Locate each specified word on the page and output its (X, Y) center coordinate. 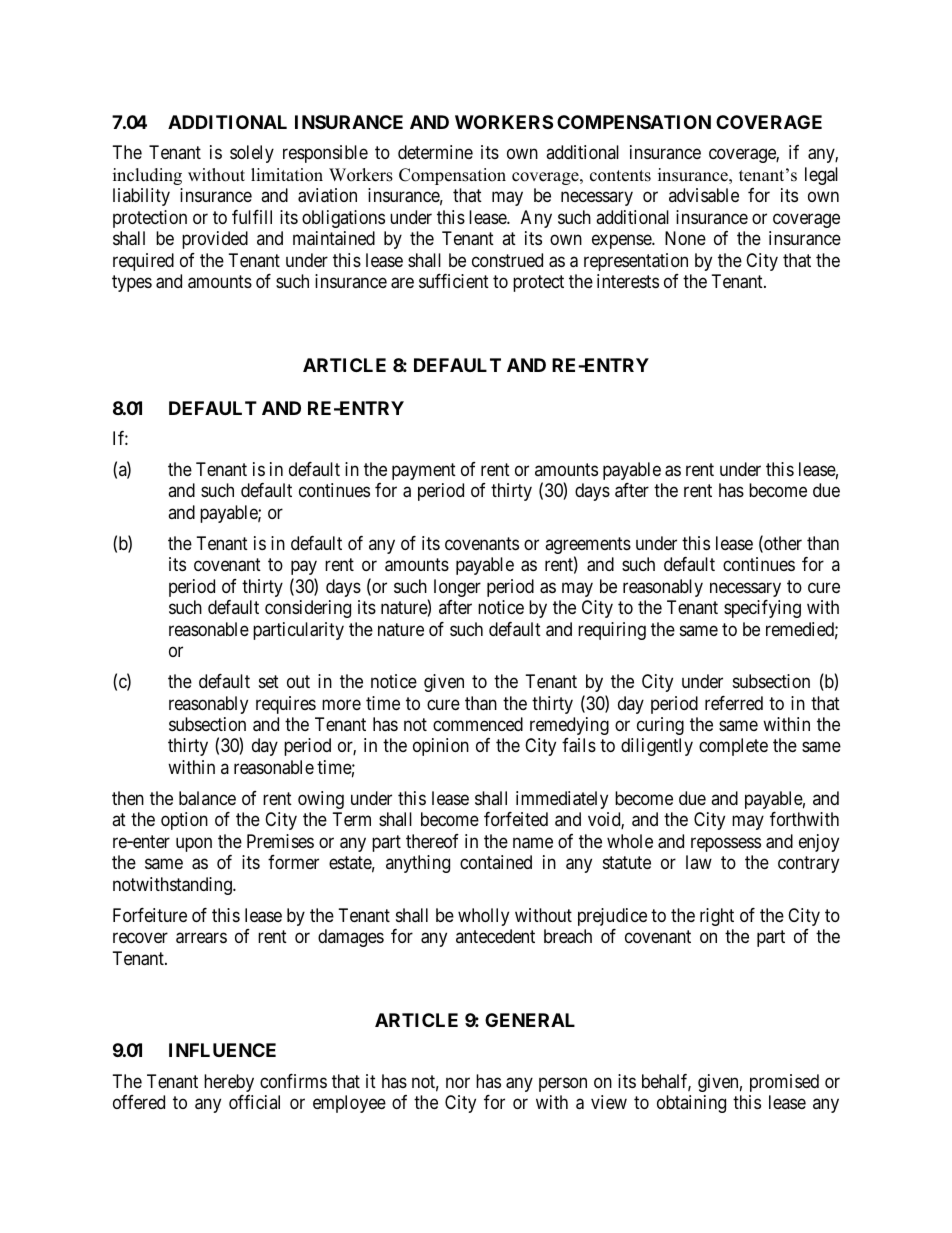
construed (507, 260)
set (269, 681)
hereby (229, 1083)
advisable (704, 195)
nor (458, 1082)
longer (457, 588)
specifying (762, 609)
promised (784, 1083)
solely (252, 154)
